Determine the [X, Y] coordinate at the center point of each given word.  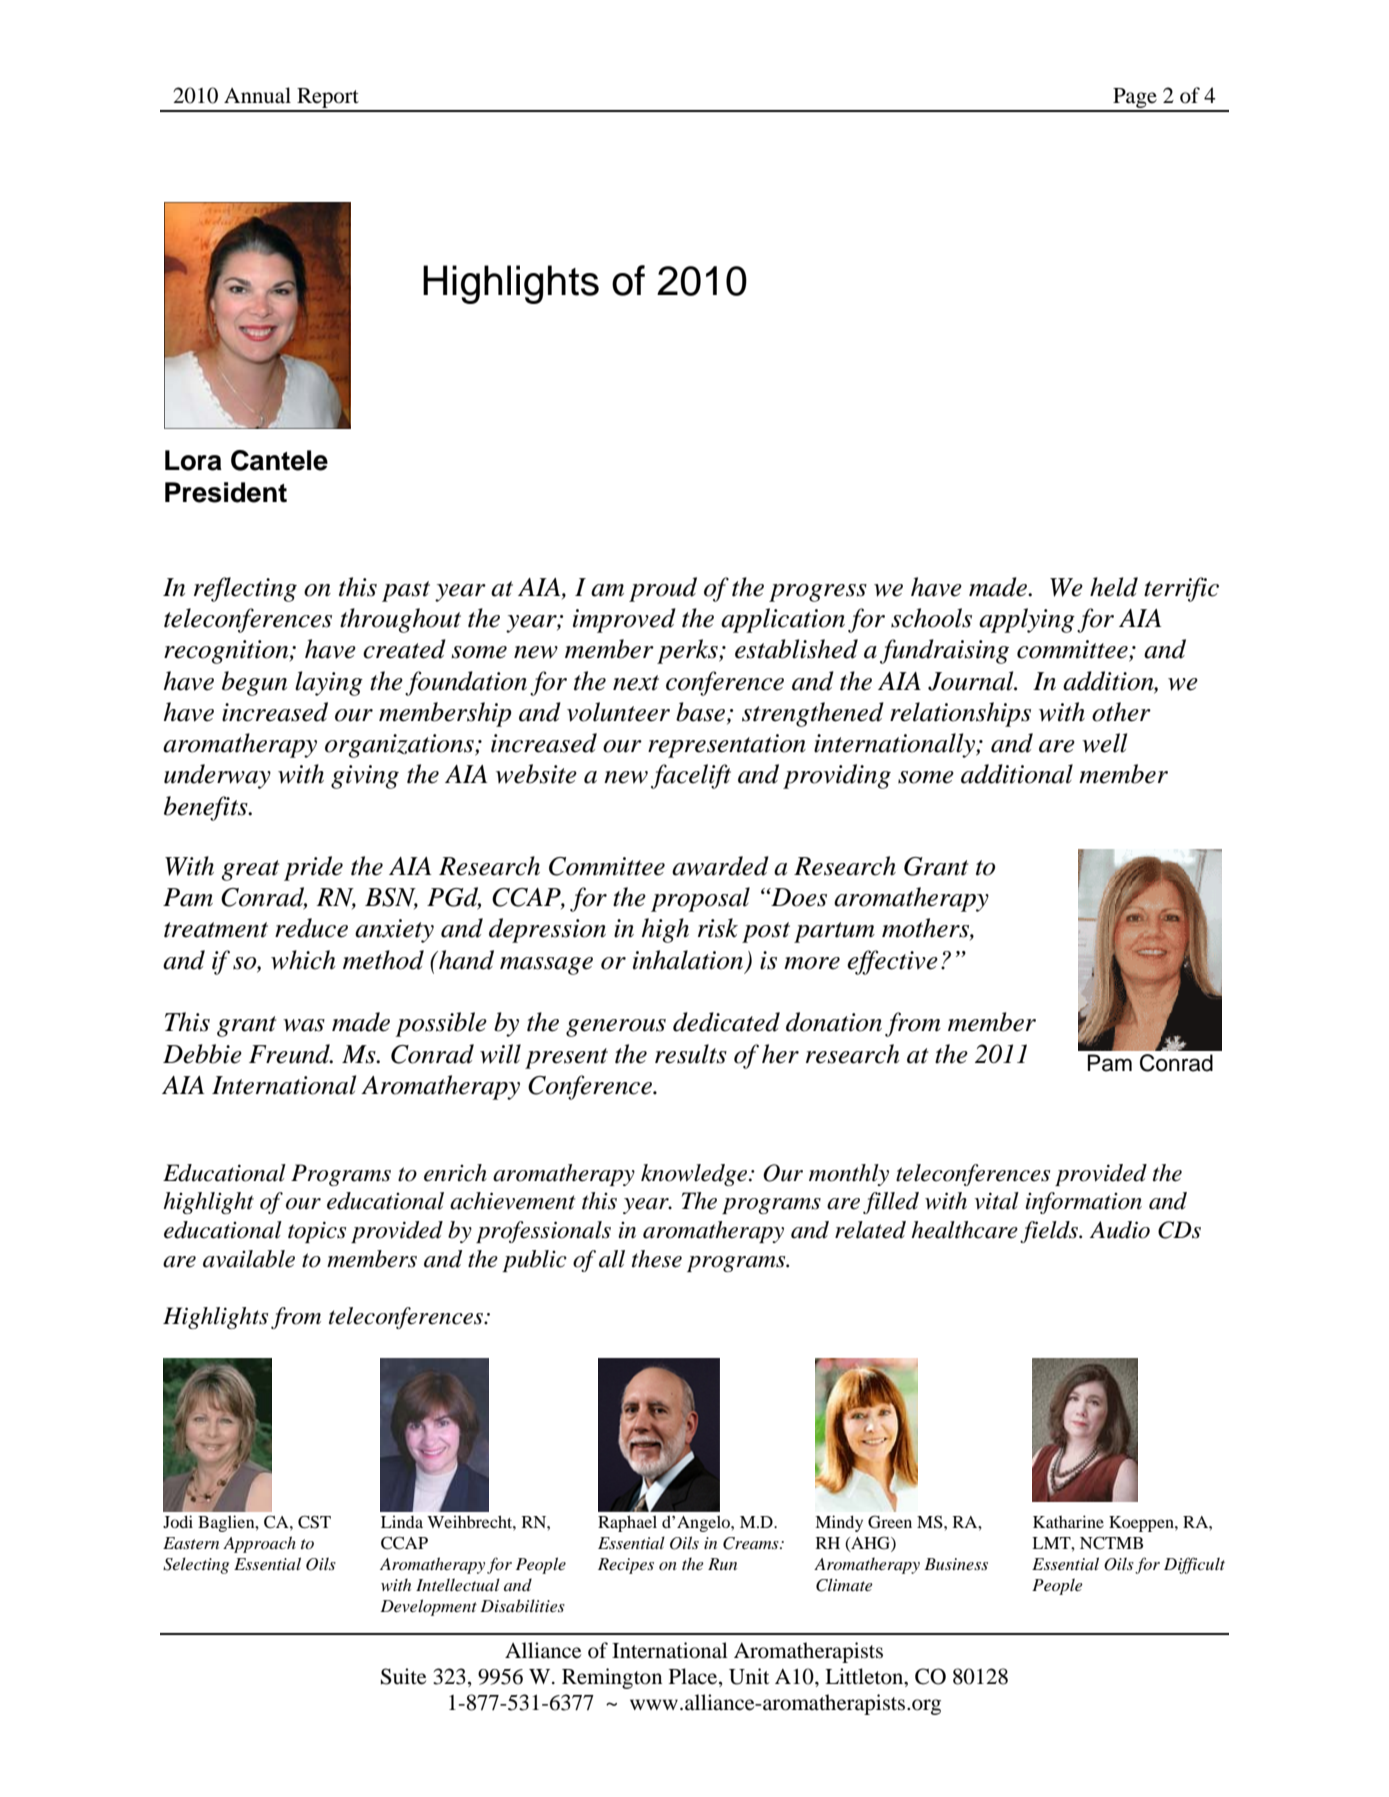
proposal [700, 899]
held [1114, 587]
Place [694, 1677]
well [1104, 743]
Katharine [1068, 1521]
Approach [259, 1544]
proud [663, 589]
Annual [257, 95]
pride [313, 868]
